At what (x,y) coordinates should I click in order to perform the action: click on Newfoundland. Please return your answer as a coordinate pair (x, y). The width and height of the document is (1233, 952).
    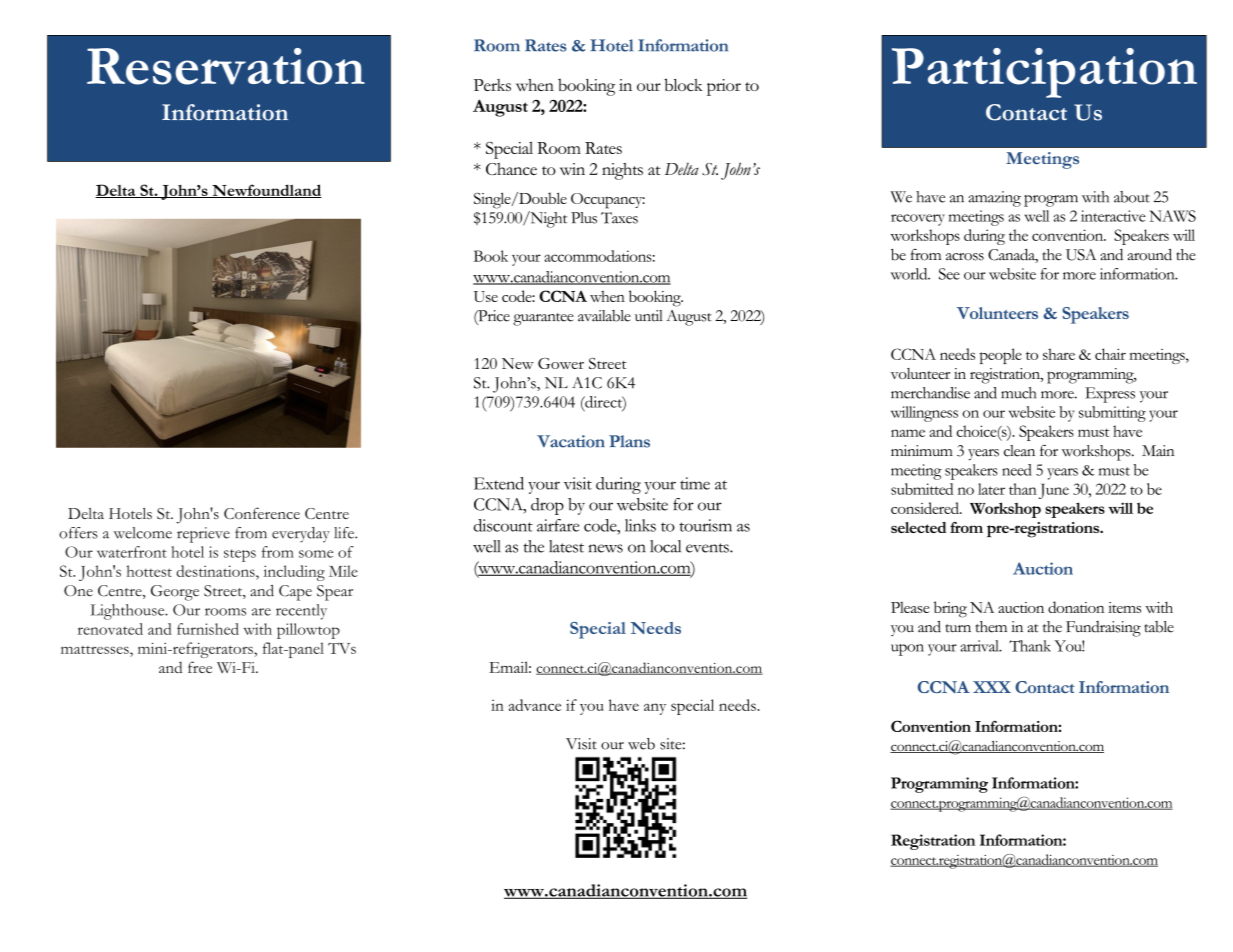
    Looking at the image, I should click on (266, 191).
